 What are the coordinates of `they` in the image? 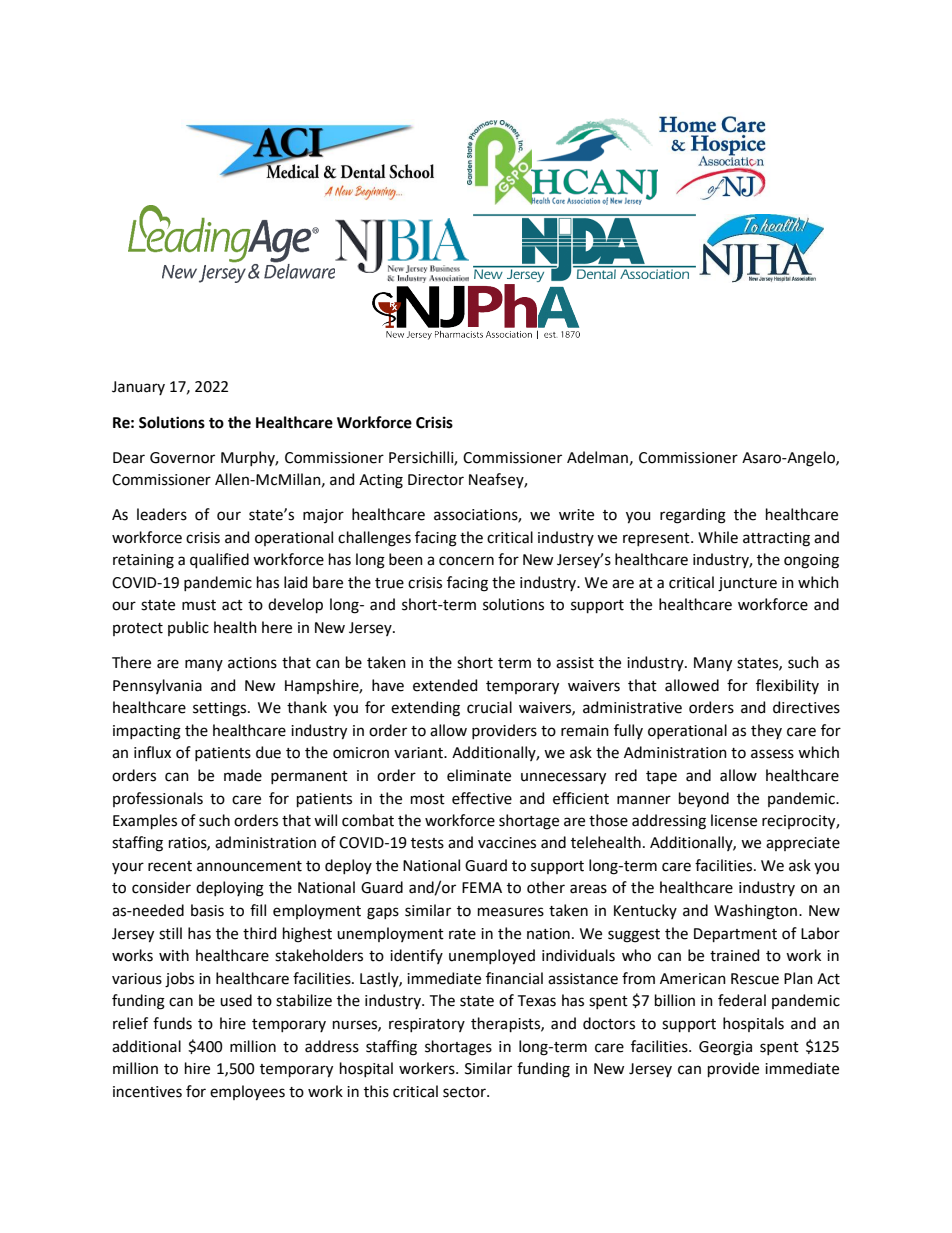 It's located at (766, 731).
